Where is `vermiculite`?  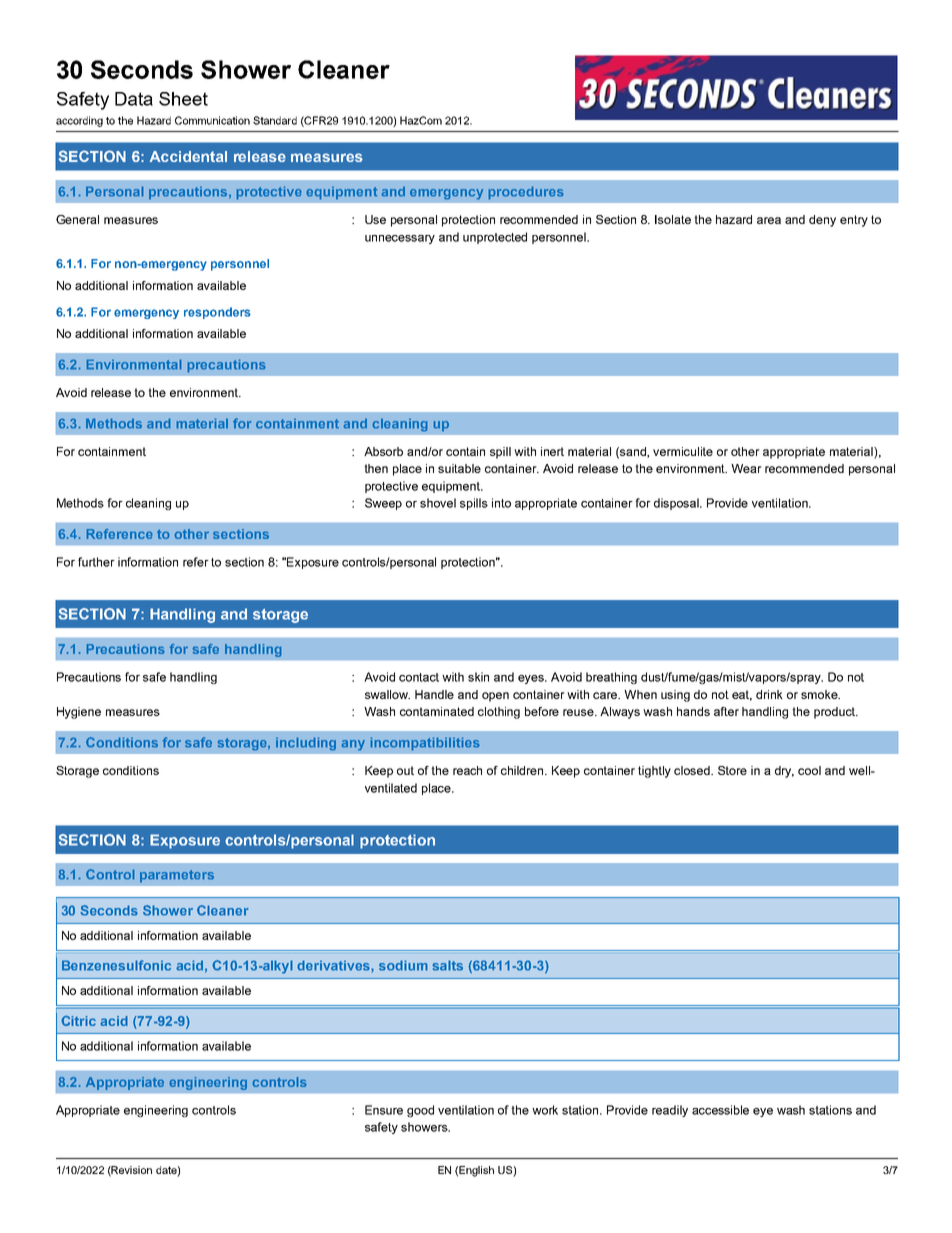
vermiculite is located at coordinates (683, 451).
